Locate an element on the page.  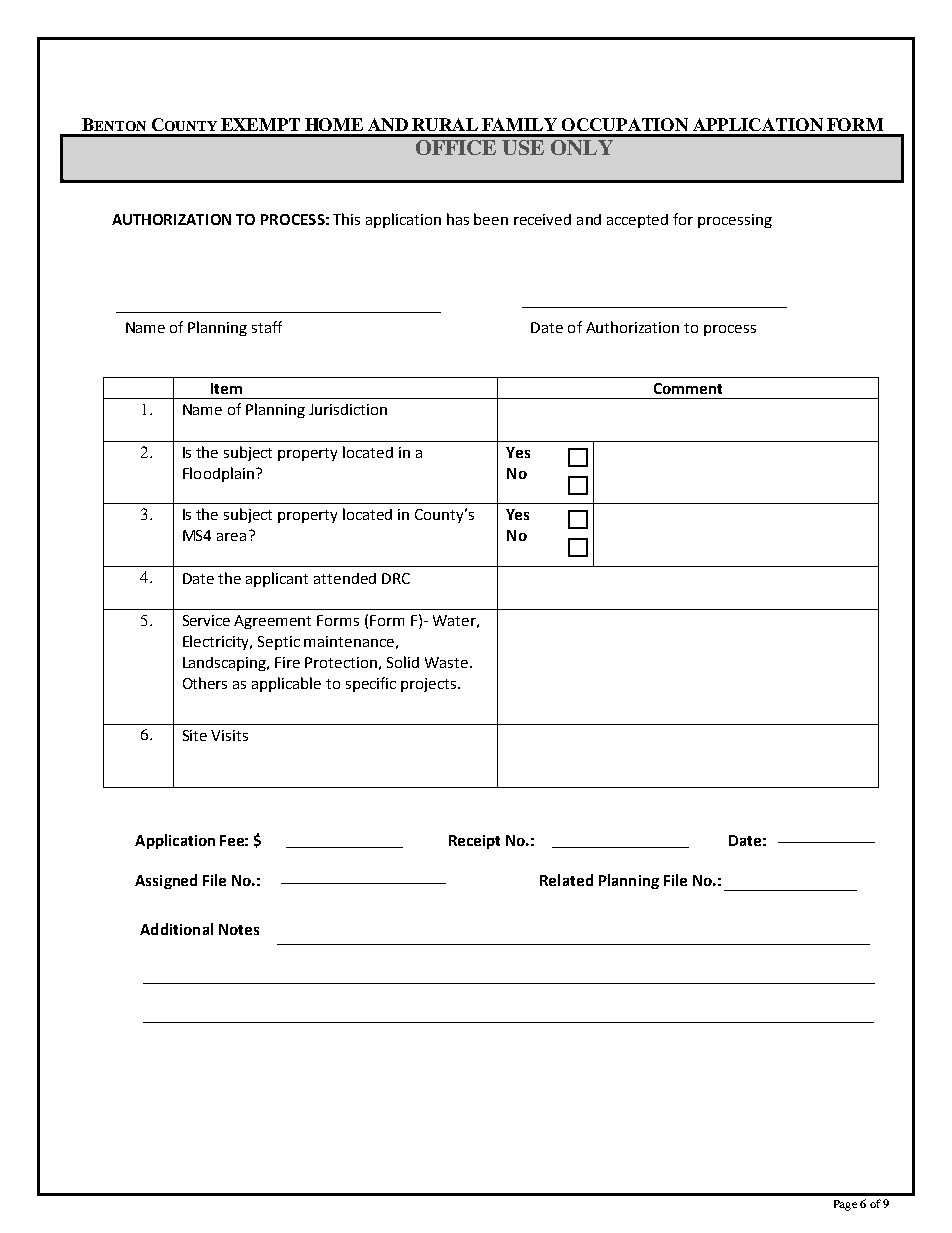
Page is located at coordinates (845, 1205).
